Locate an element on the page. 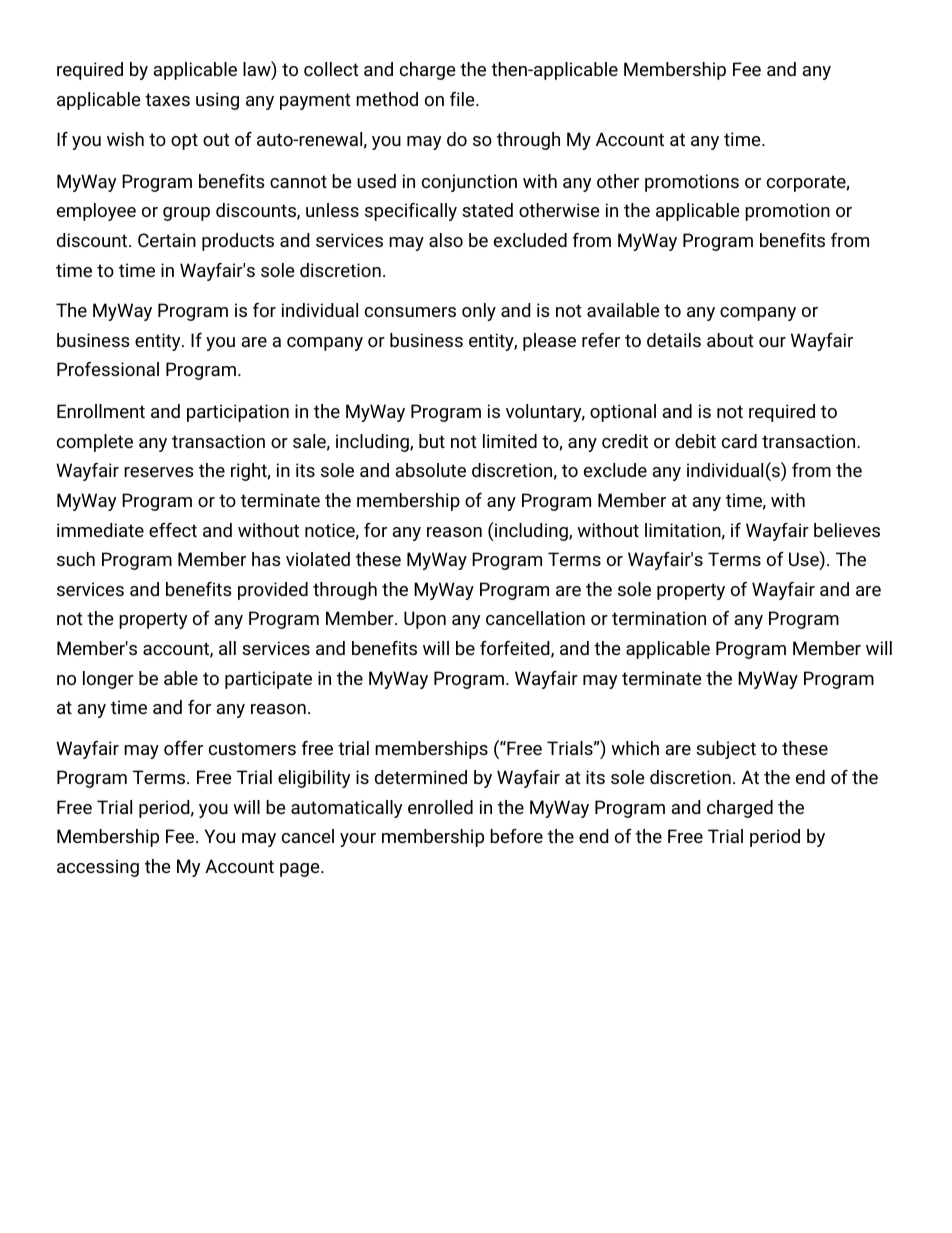 The height and width of the image is (1233, 952). taxes is located at coordinates (167, 99).
